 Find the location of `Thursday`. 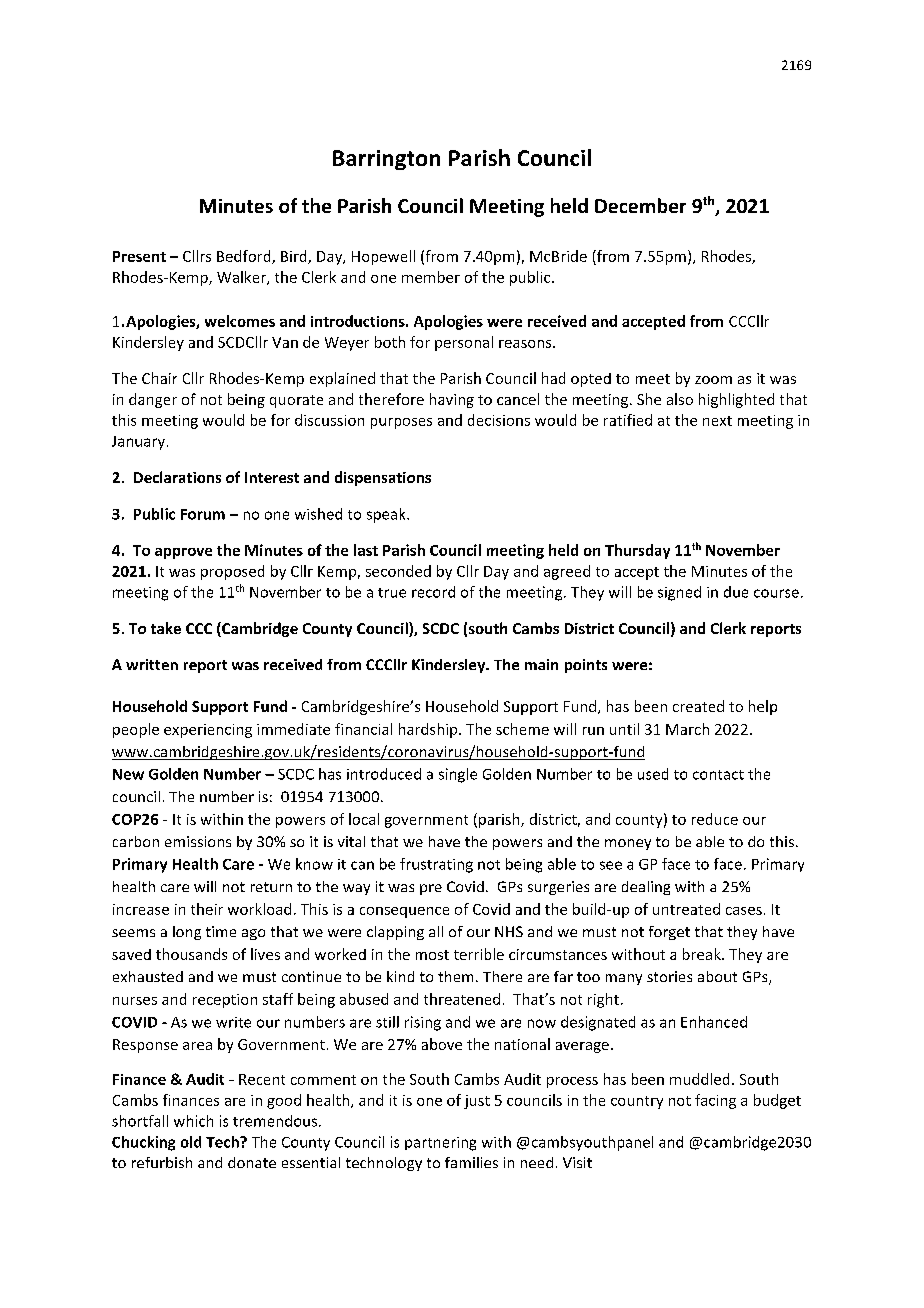

Thursday is located at coordinates (637, 551).
